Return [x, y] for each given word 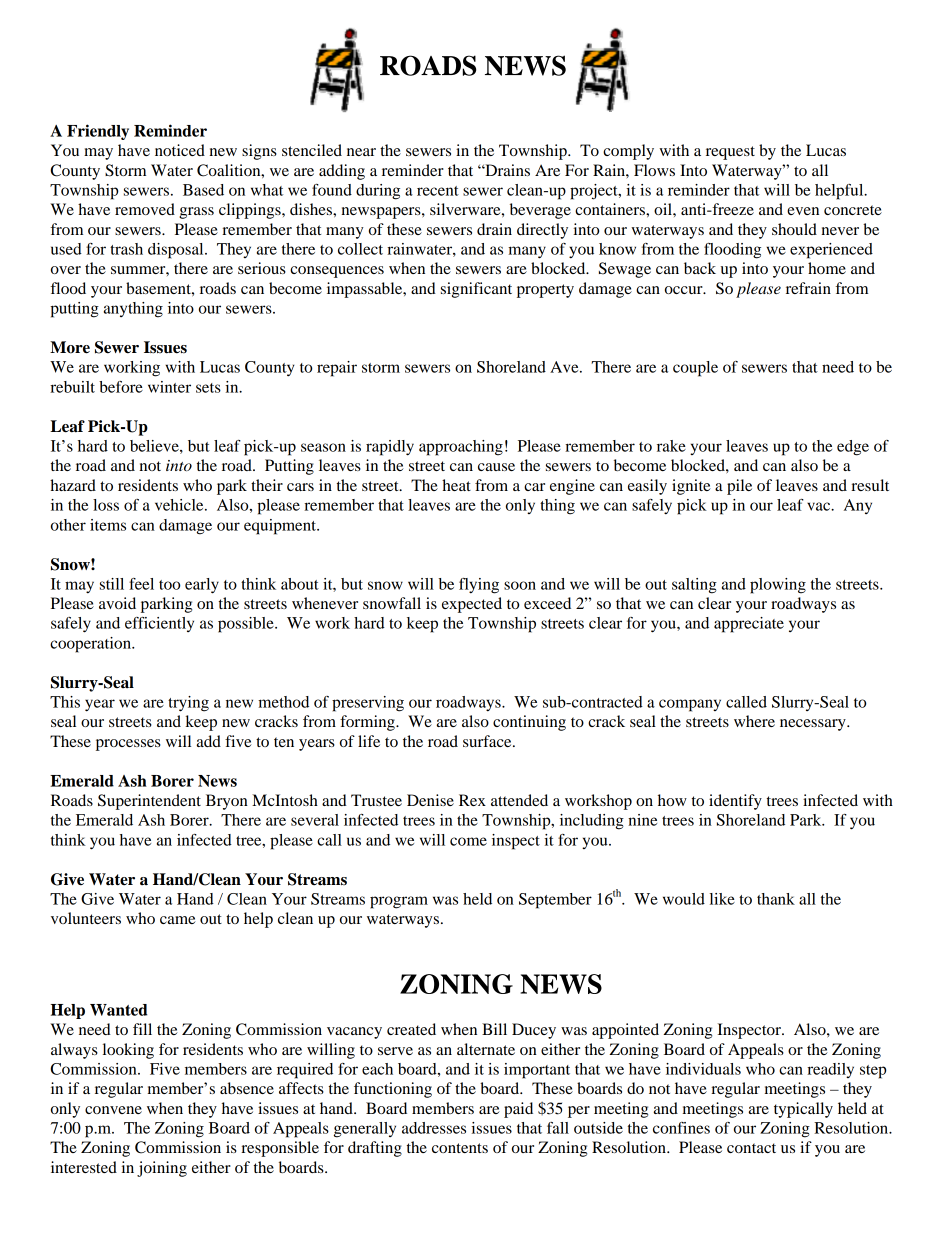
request [730, 153]
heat [456, 485]
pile [739, 487]
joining [162, 1169]
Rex [472, 800]
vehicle [180, 505]
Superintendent [149, 802]
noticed [180, 150]
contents [460, 1148]
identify [735, 802]
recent [438, 191]
